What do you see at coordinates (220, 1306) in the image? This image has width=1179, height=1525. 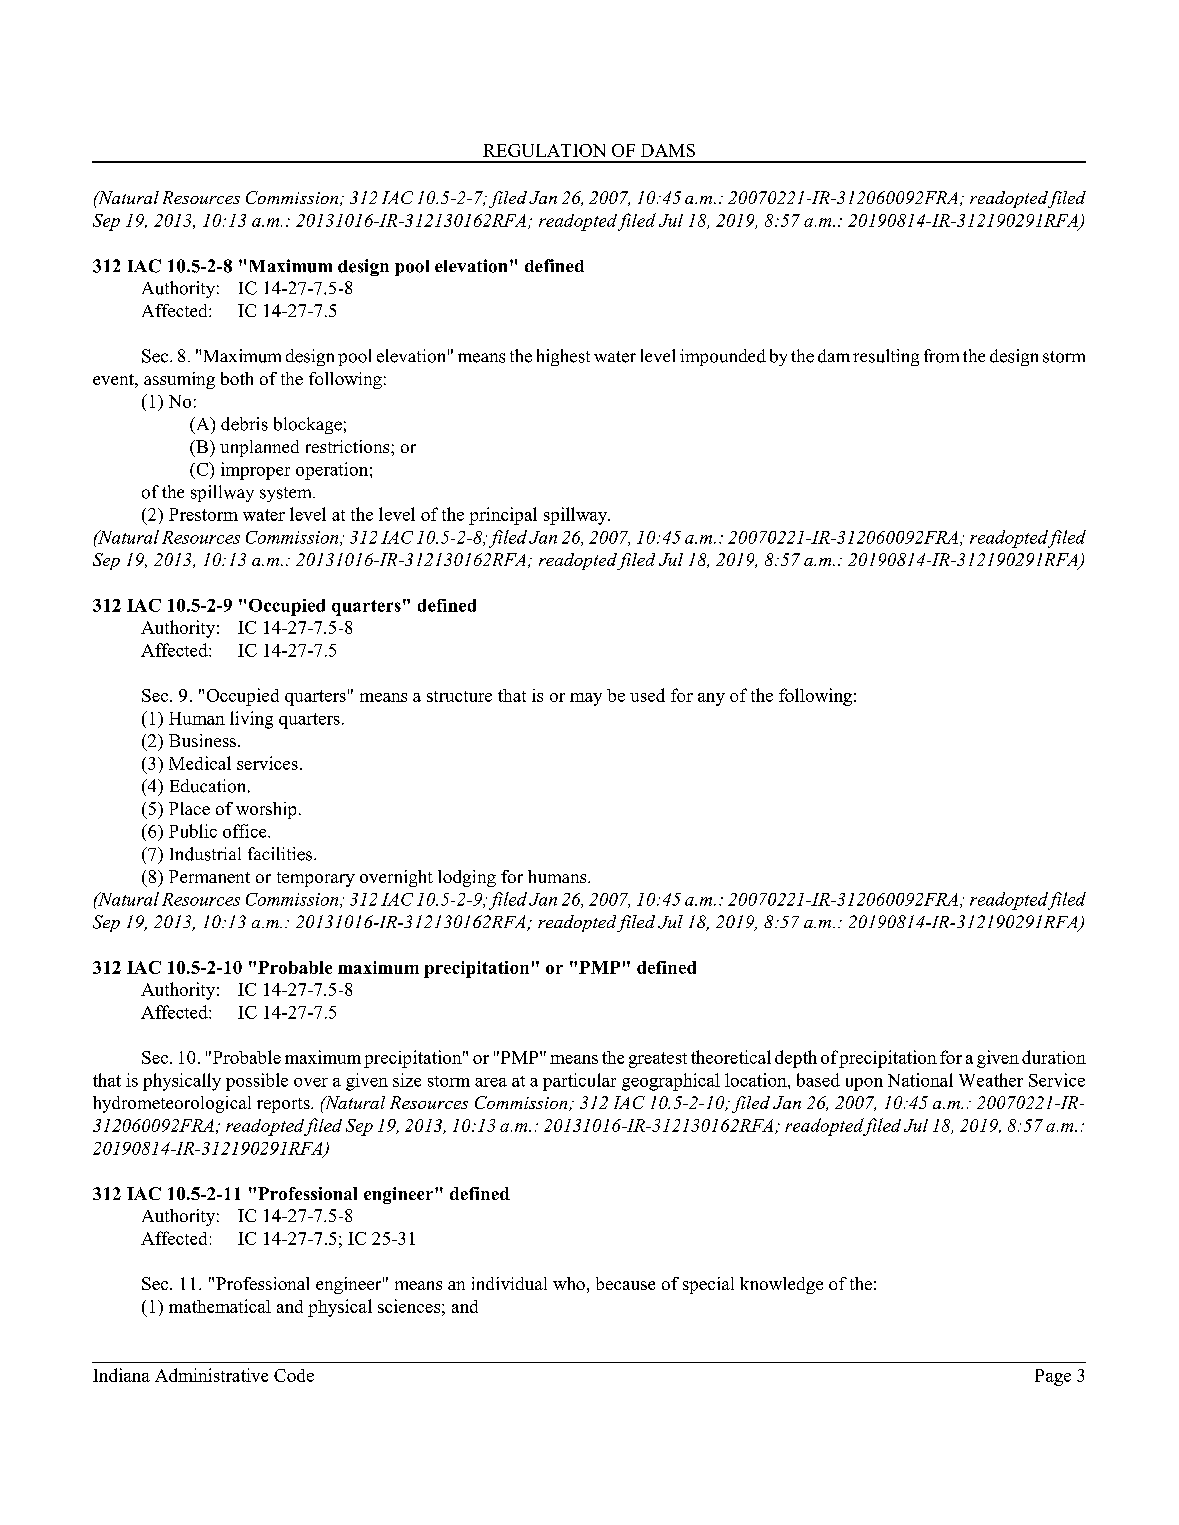 I see `mathematical` at bounding box center [220, 1306].
